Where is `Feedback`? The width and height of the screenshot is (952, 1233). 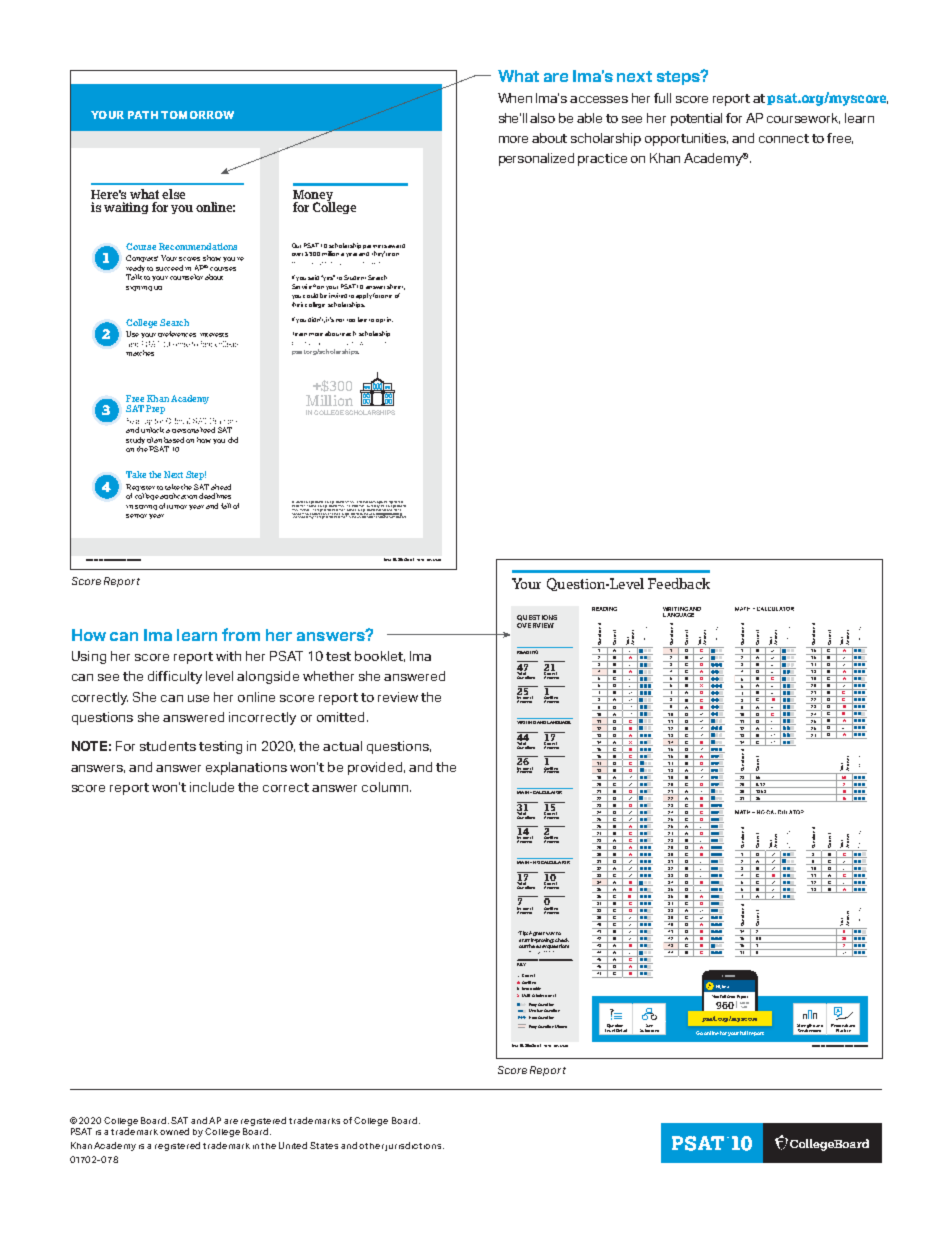 Feedback is located at coordinates (679, 583).
